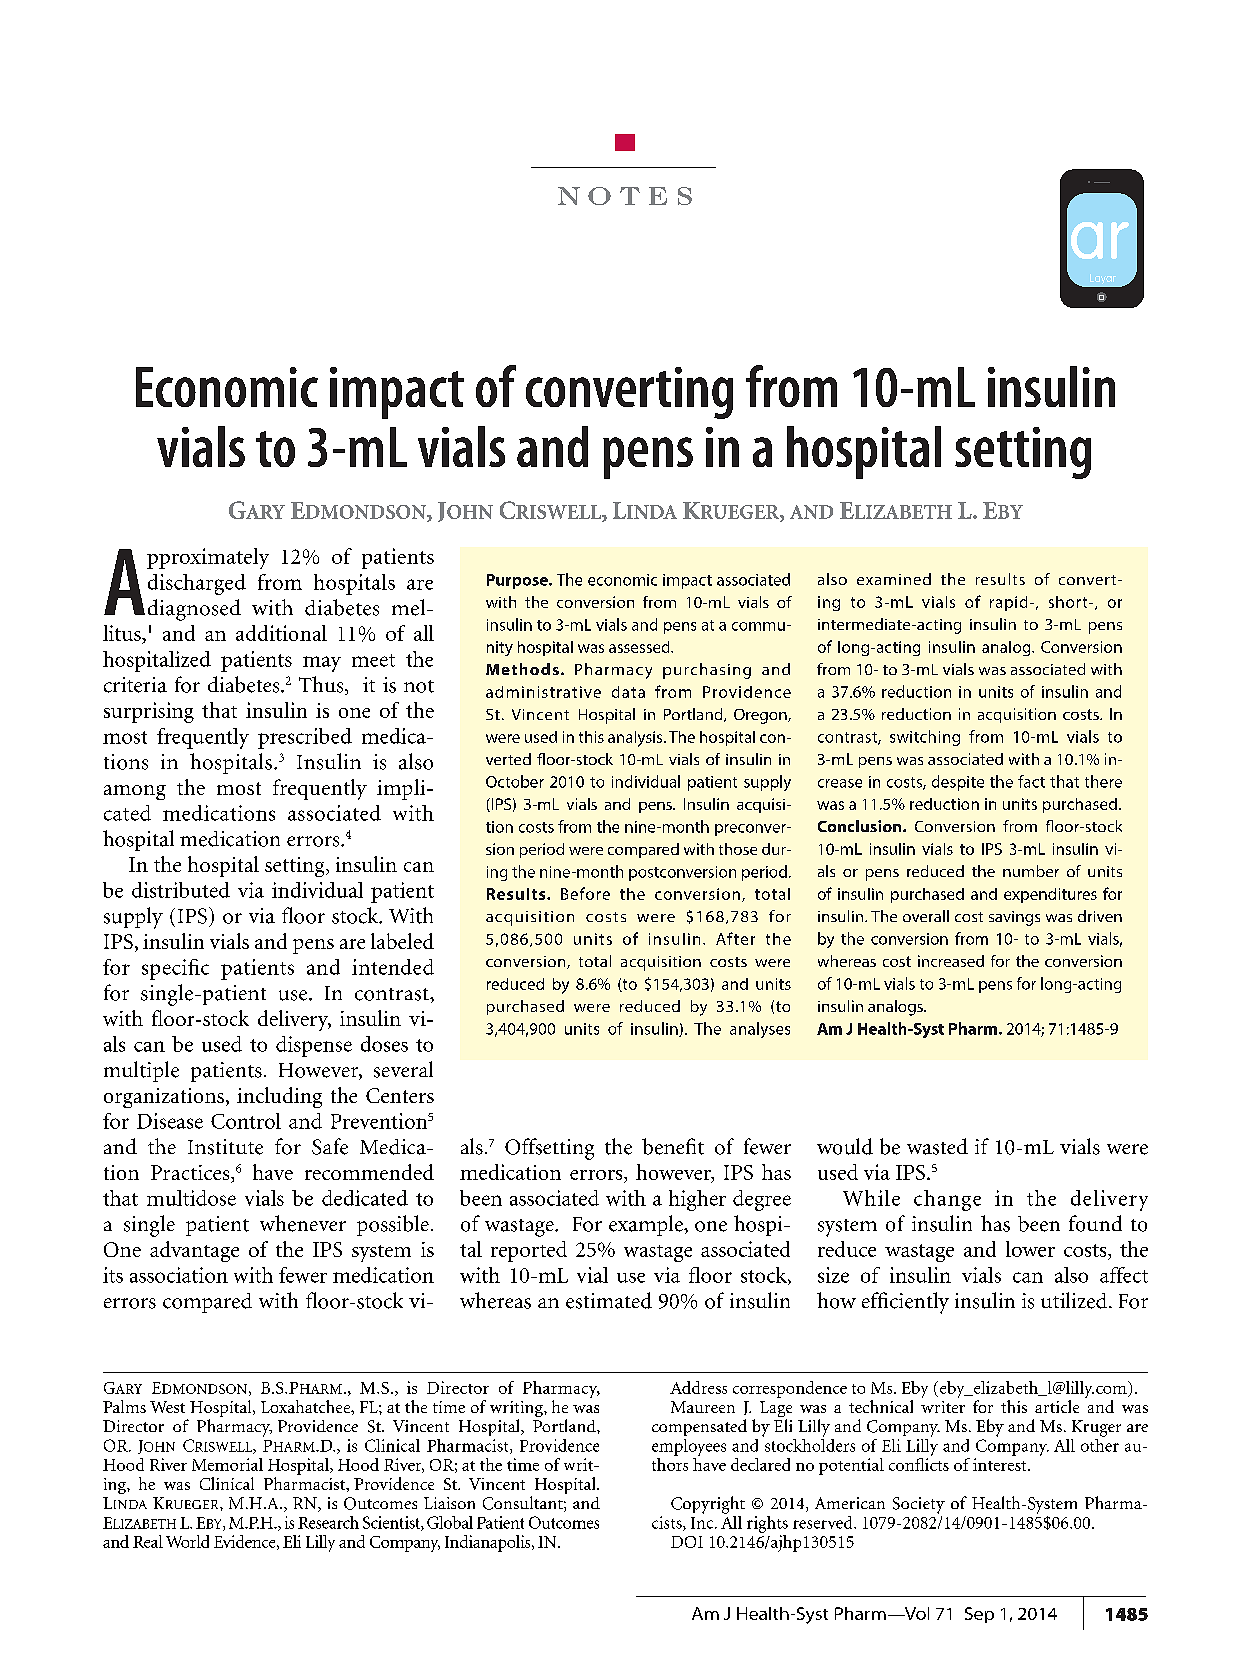 The width and height of the screenshot is (1251, 1675). Describe the element at coordinates (1075, 1300) in the screenshot. I see `utilized` at that location.
